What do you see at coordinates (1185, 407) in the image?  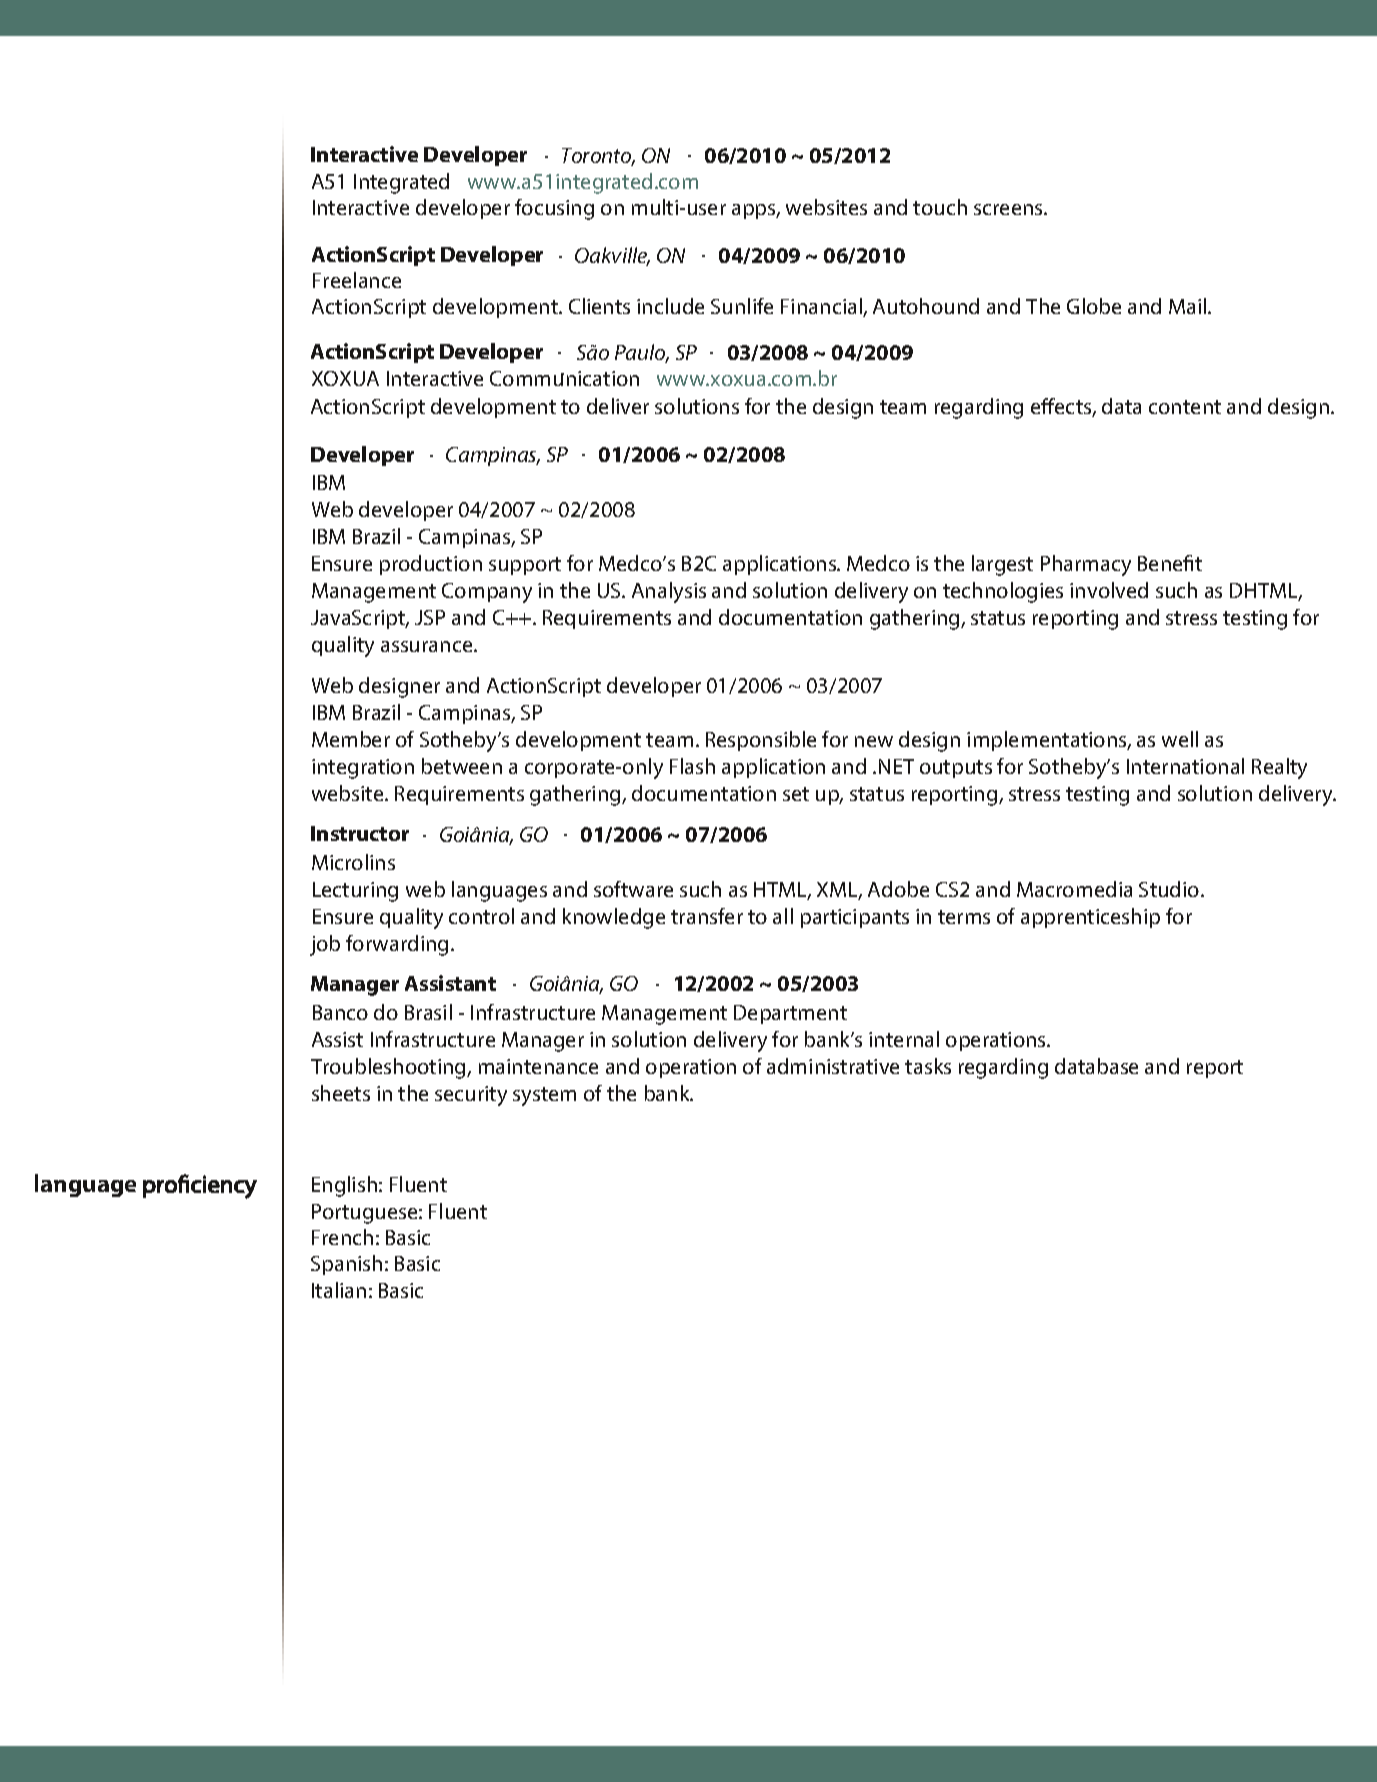 I see `content` at bounding box center [1185, 407].
